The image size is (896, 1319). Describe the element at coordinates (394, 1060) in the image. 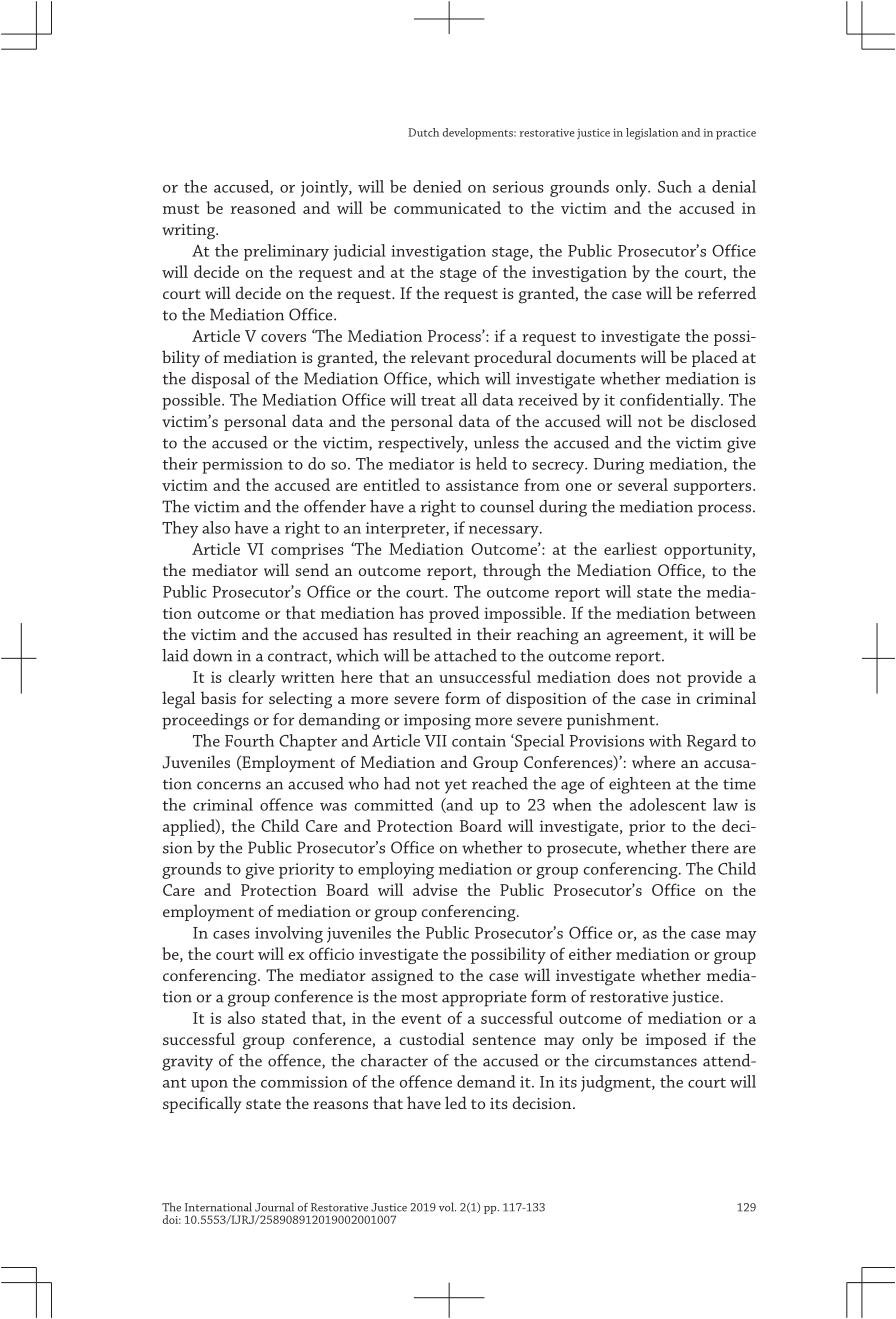

I see `character` at that location.
